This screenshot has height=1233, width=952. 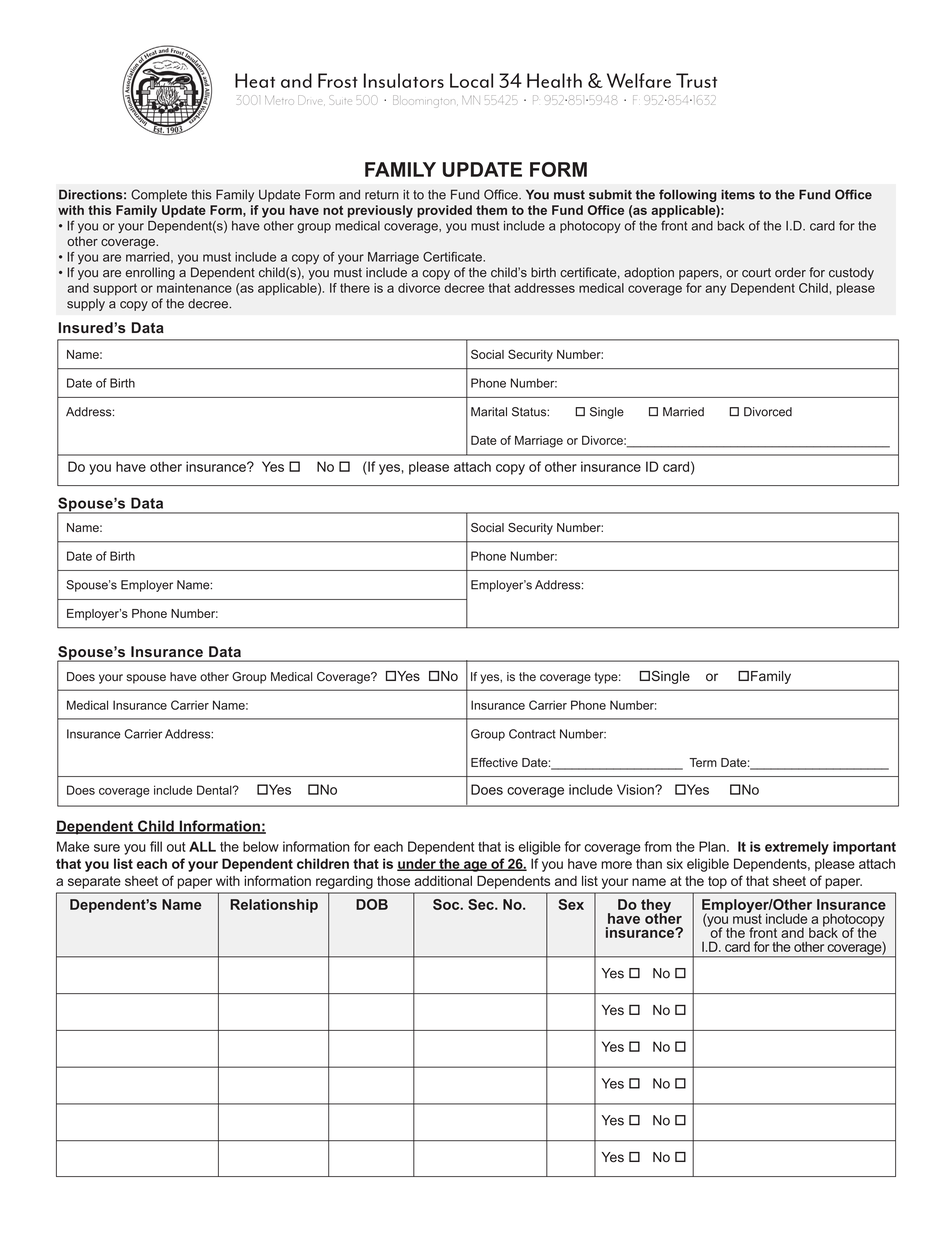 I want to click on any, so click(x=715, y=290).
